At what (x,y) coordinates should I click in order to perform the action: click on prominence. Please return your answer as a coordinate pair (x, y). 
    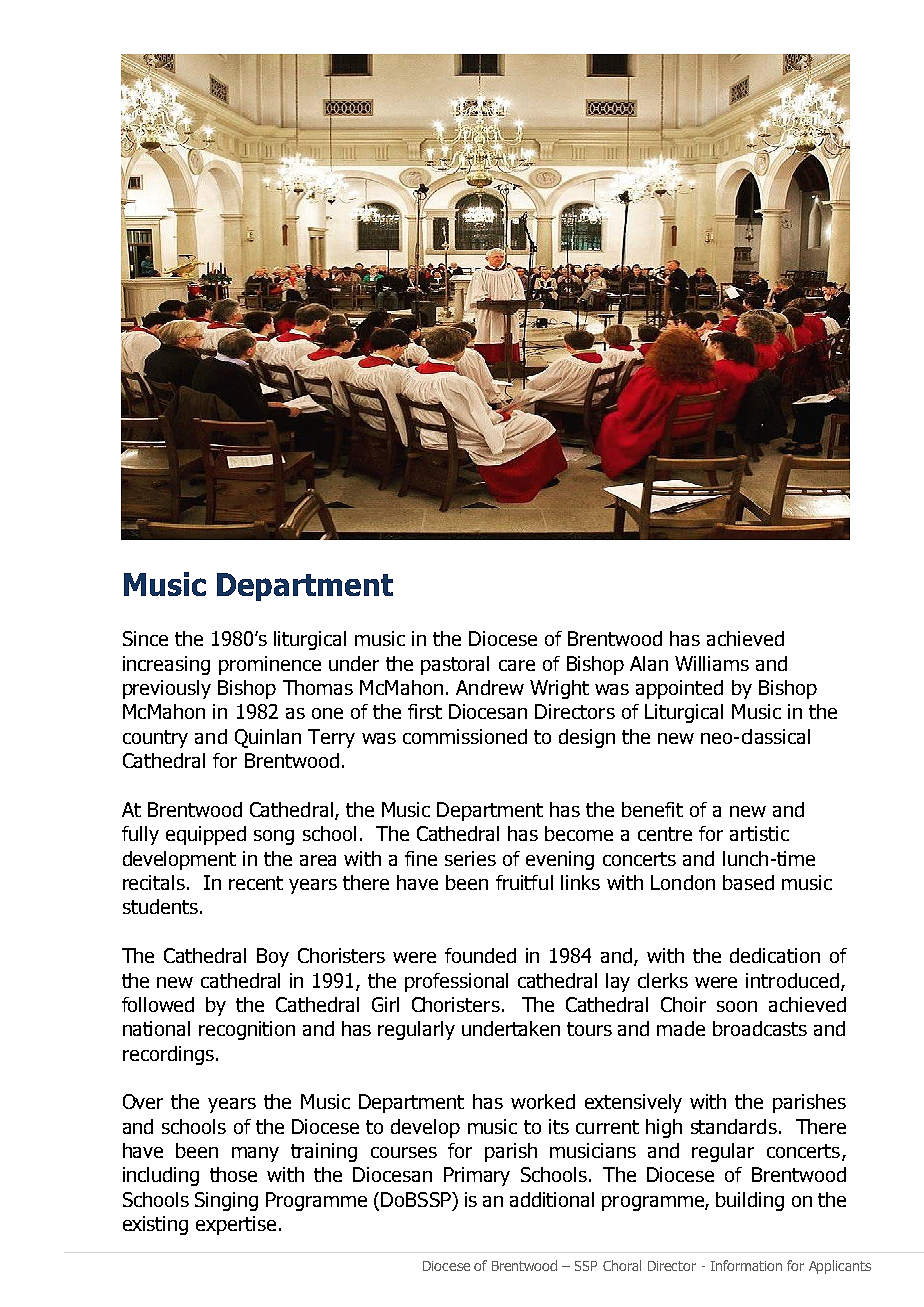
    Looking at the image, I should click on (270, 665).
